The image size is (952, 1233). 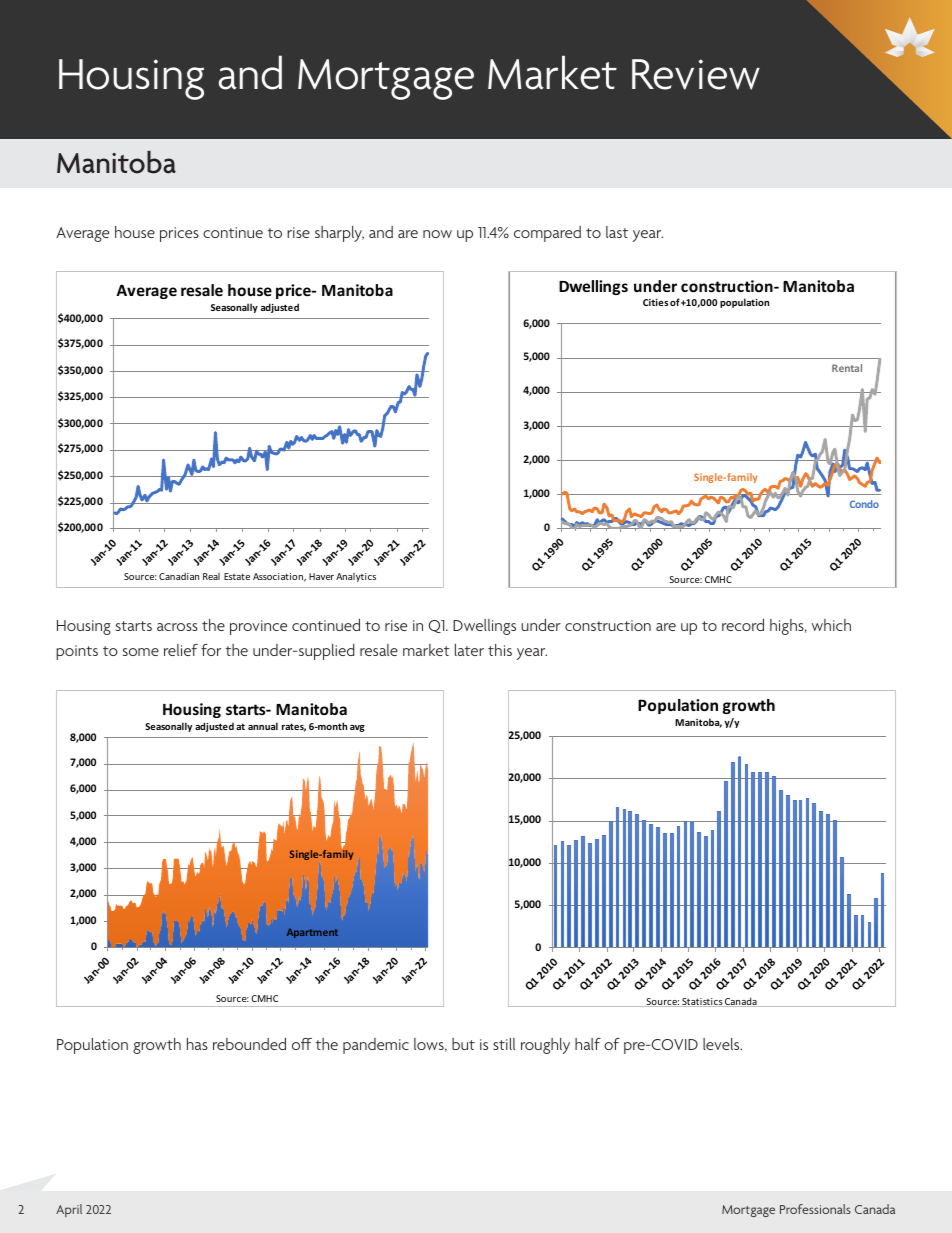 What do you see at coordinates (547, 234) in the screenshot?
I see `compared` at bounding box center [547, 234].
